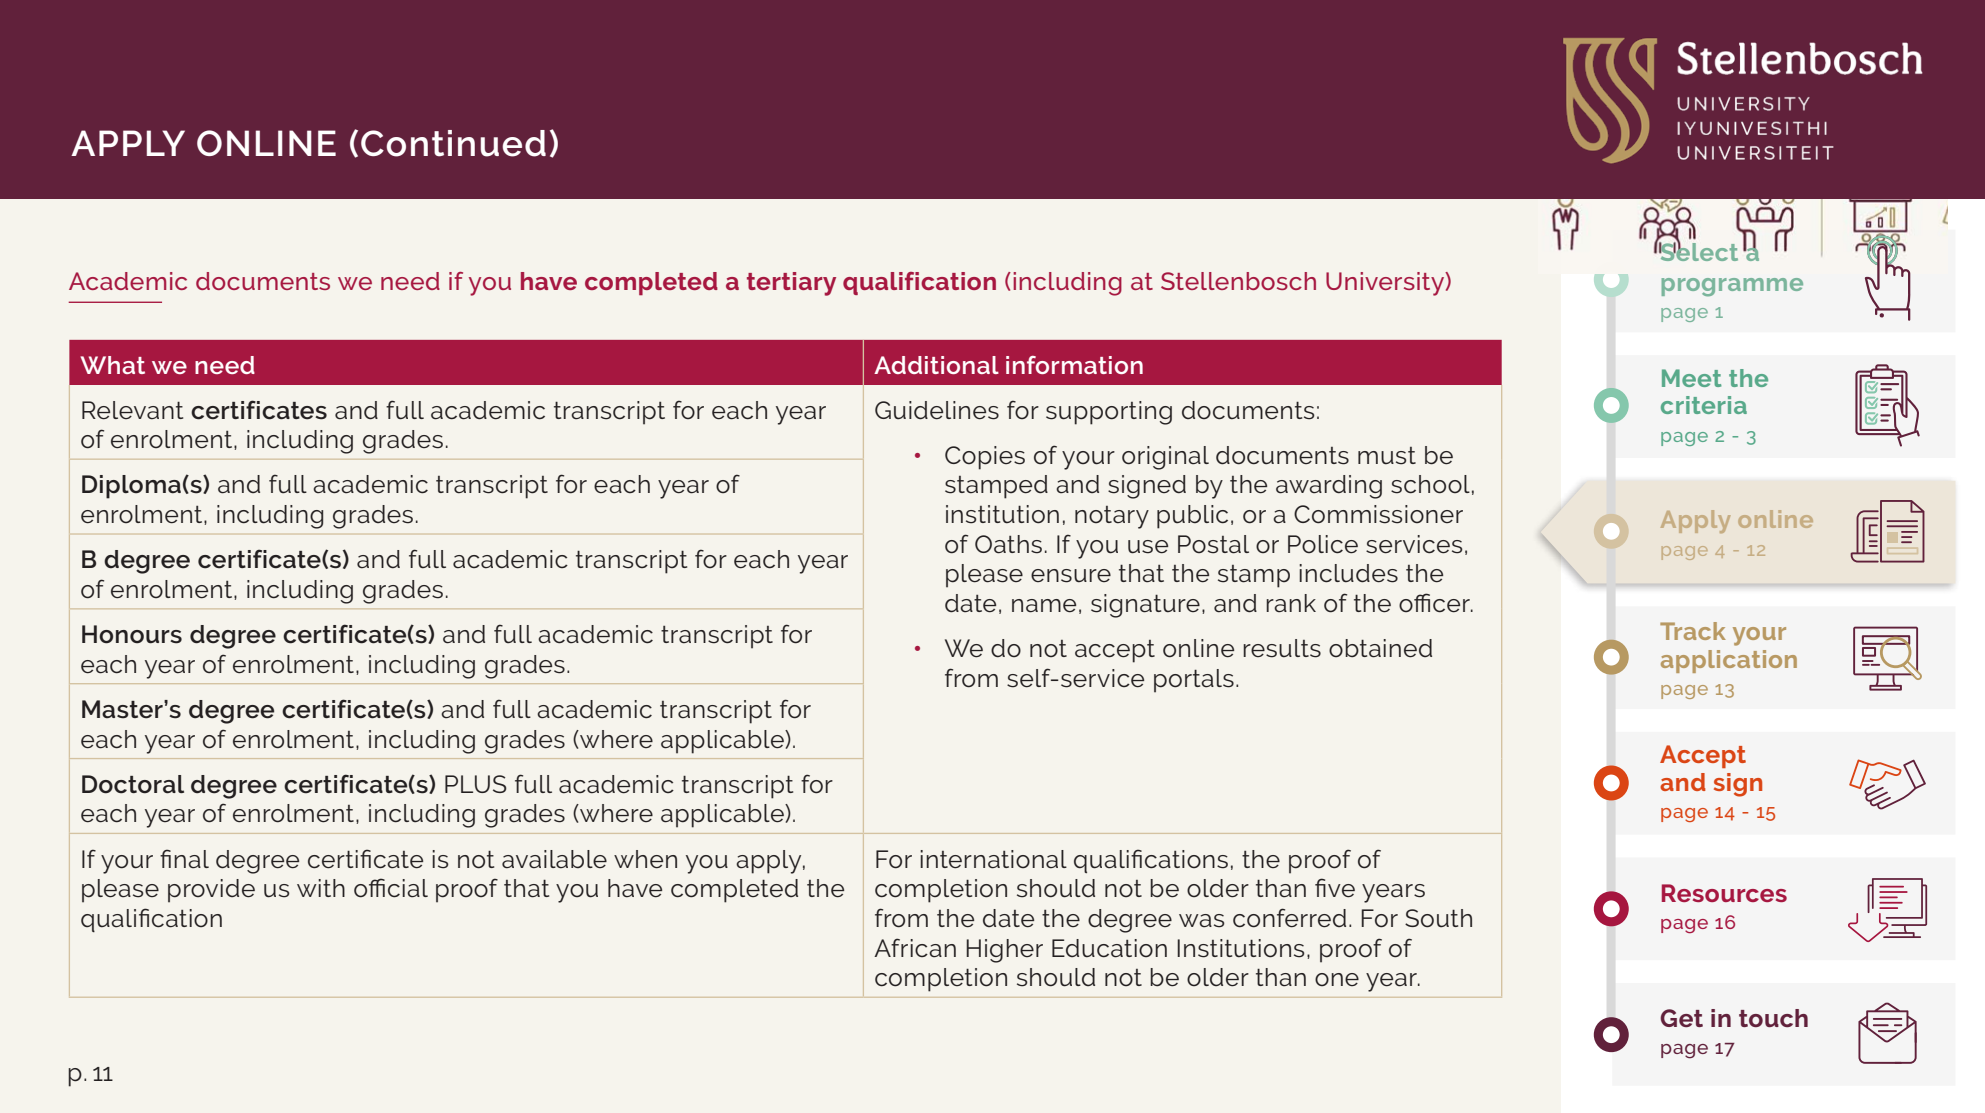 The image size is (1985, 1113). What do you see at coordinates (1004, 951) in the document?
I see `Higher` at bounding box center [1004, 951].
